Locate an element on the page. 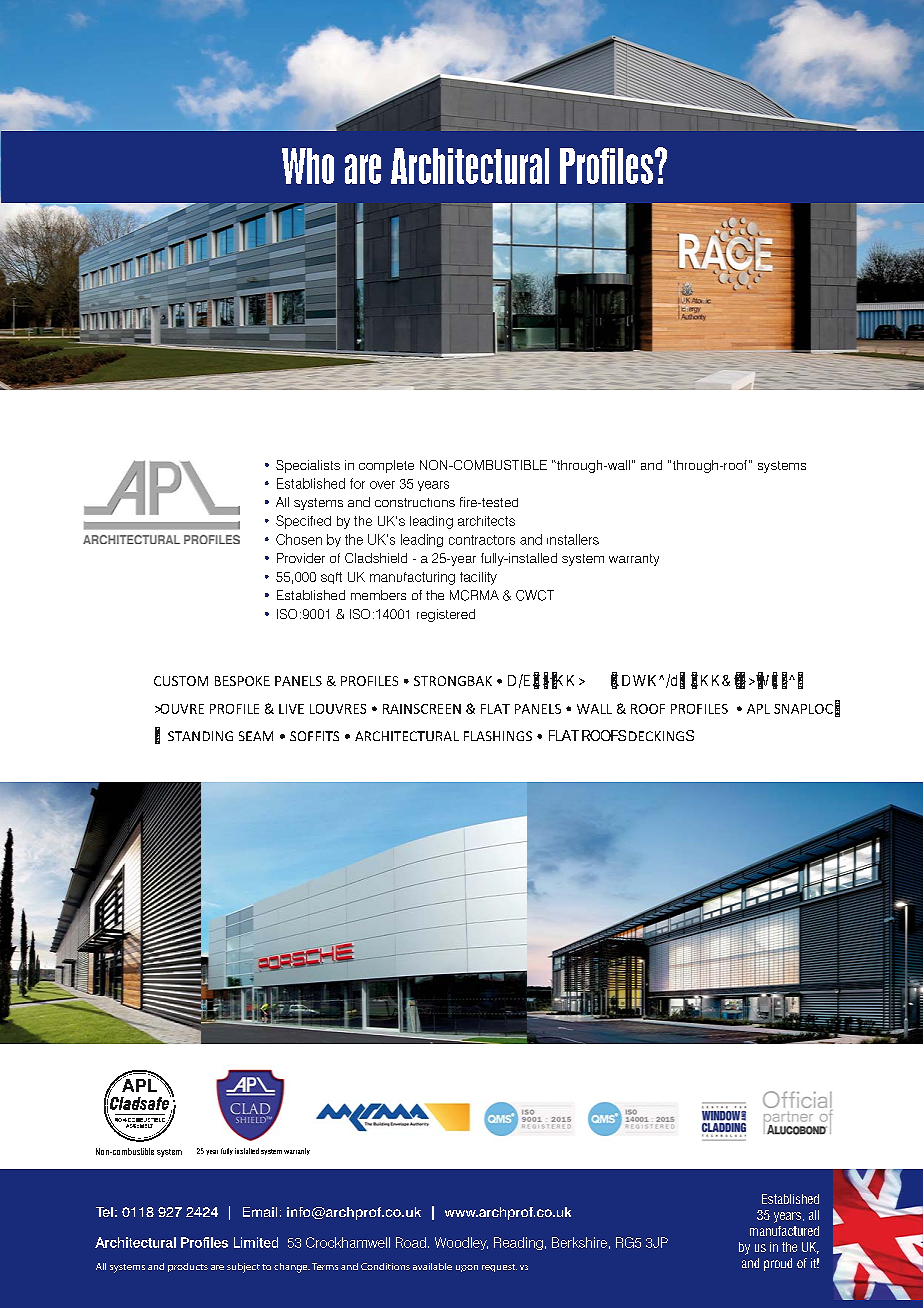  Email is located at coordinates (260, 1212).
